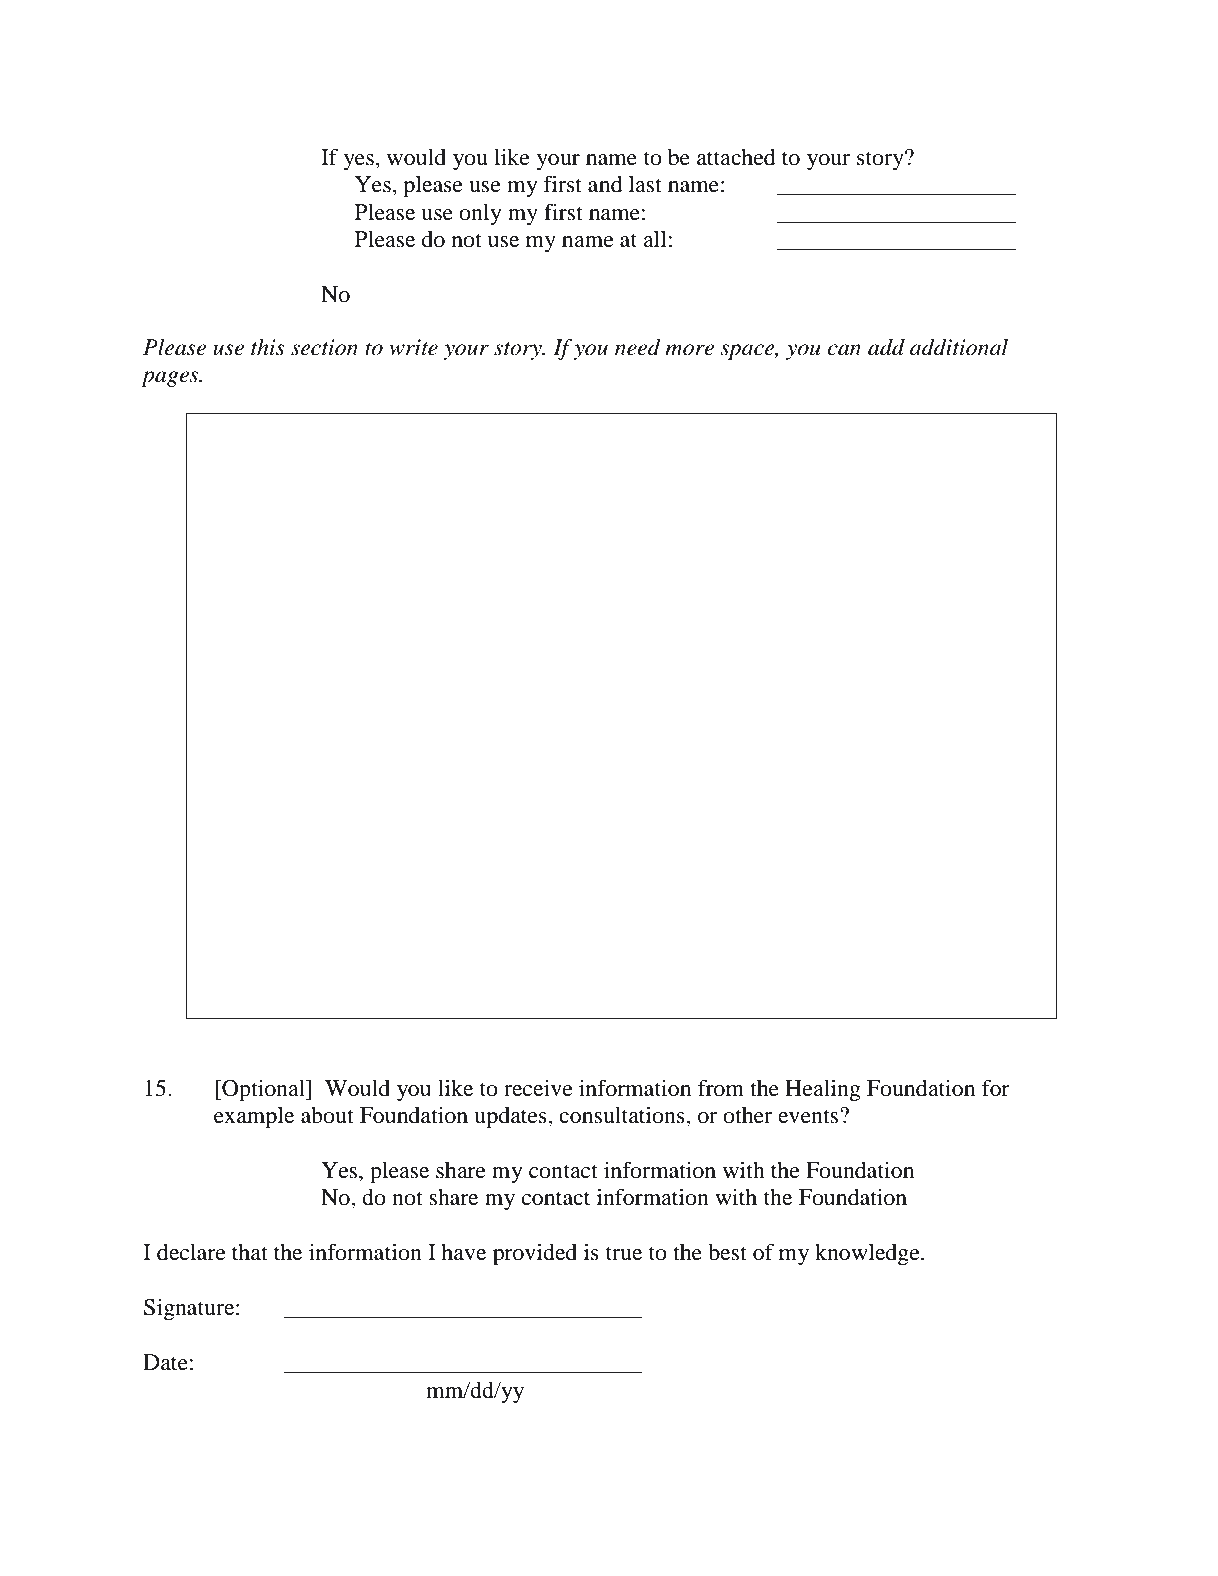 The width and height of the page is (1218, 1576). Describe the element at coordinates (324, 347) in the page. I see `section` at that location.
